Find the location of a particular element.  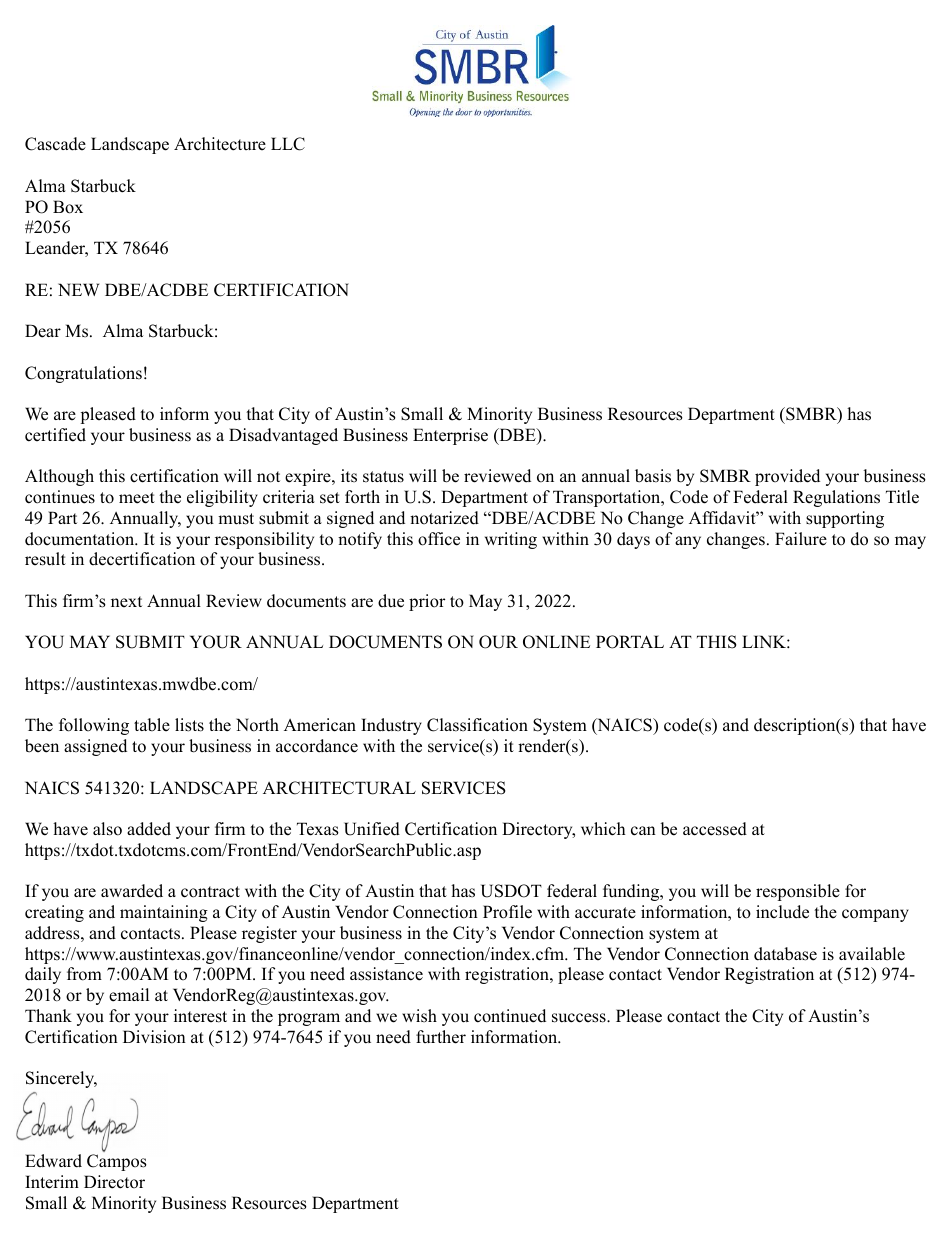

accessed is located at coordinates (715, 829).
